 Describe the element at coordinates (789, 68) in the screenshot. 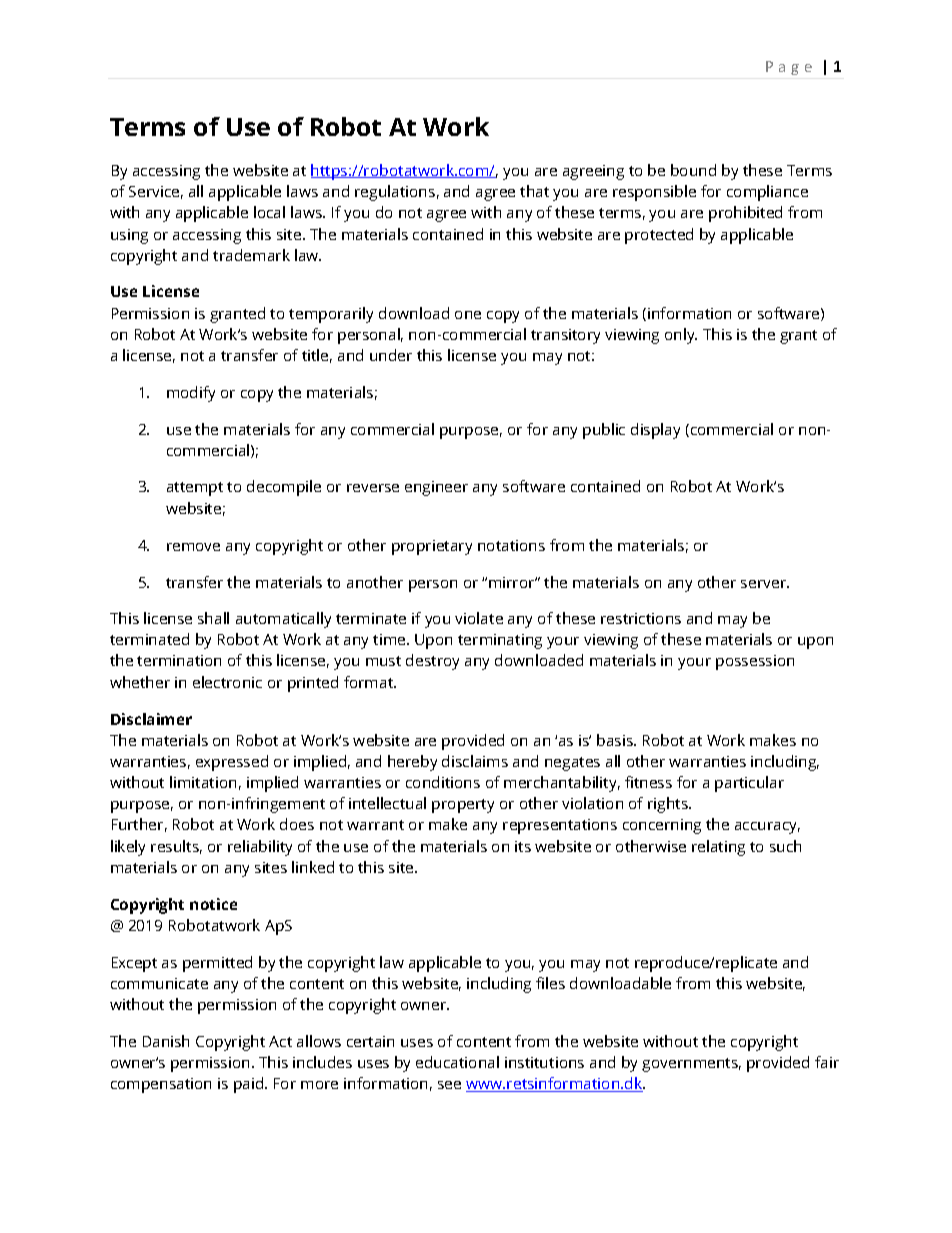

I see `Page` at that location.
